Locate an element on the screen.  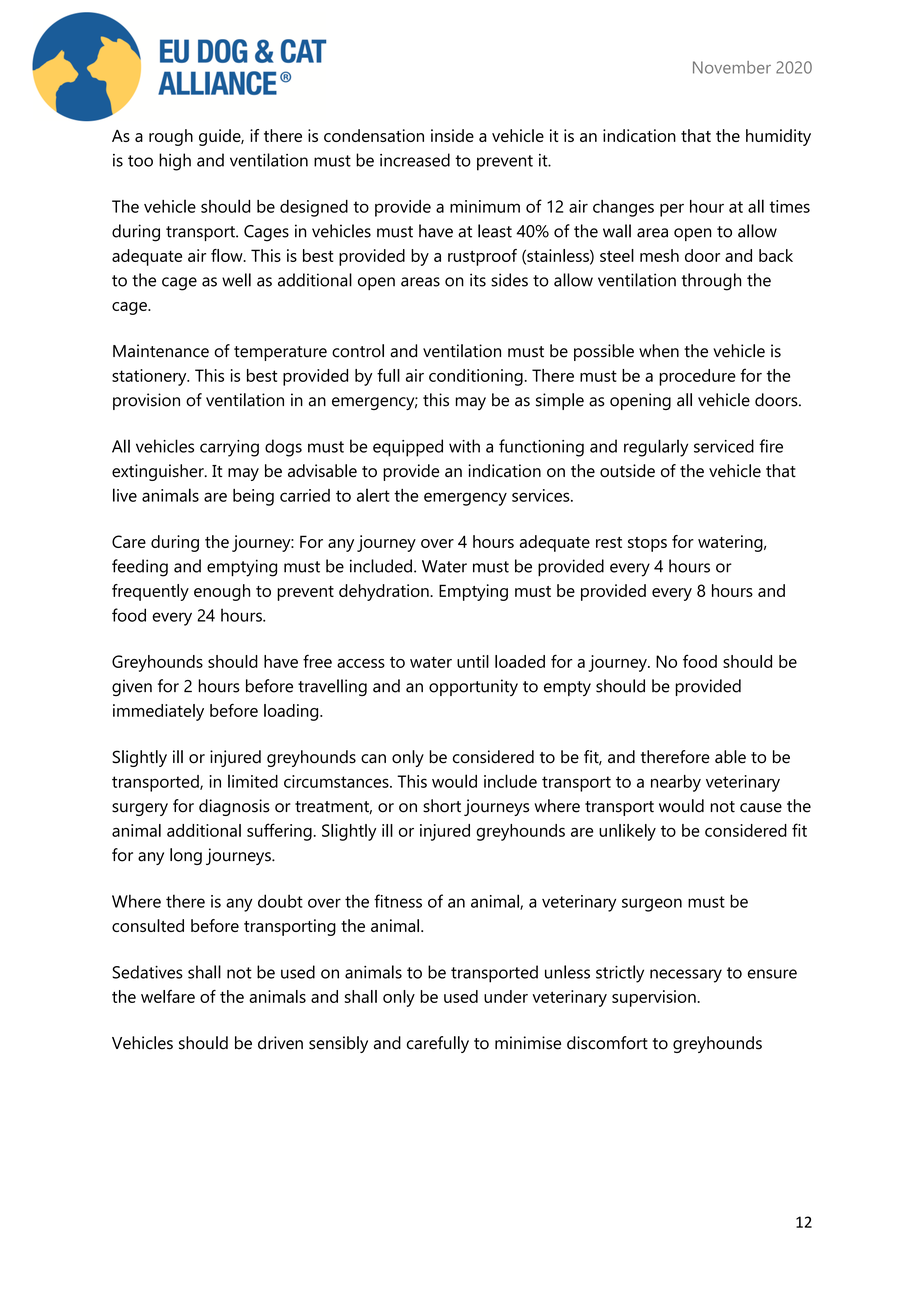
immediately is located at coordinates (158, 712).
